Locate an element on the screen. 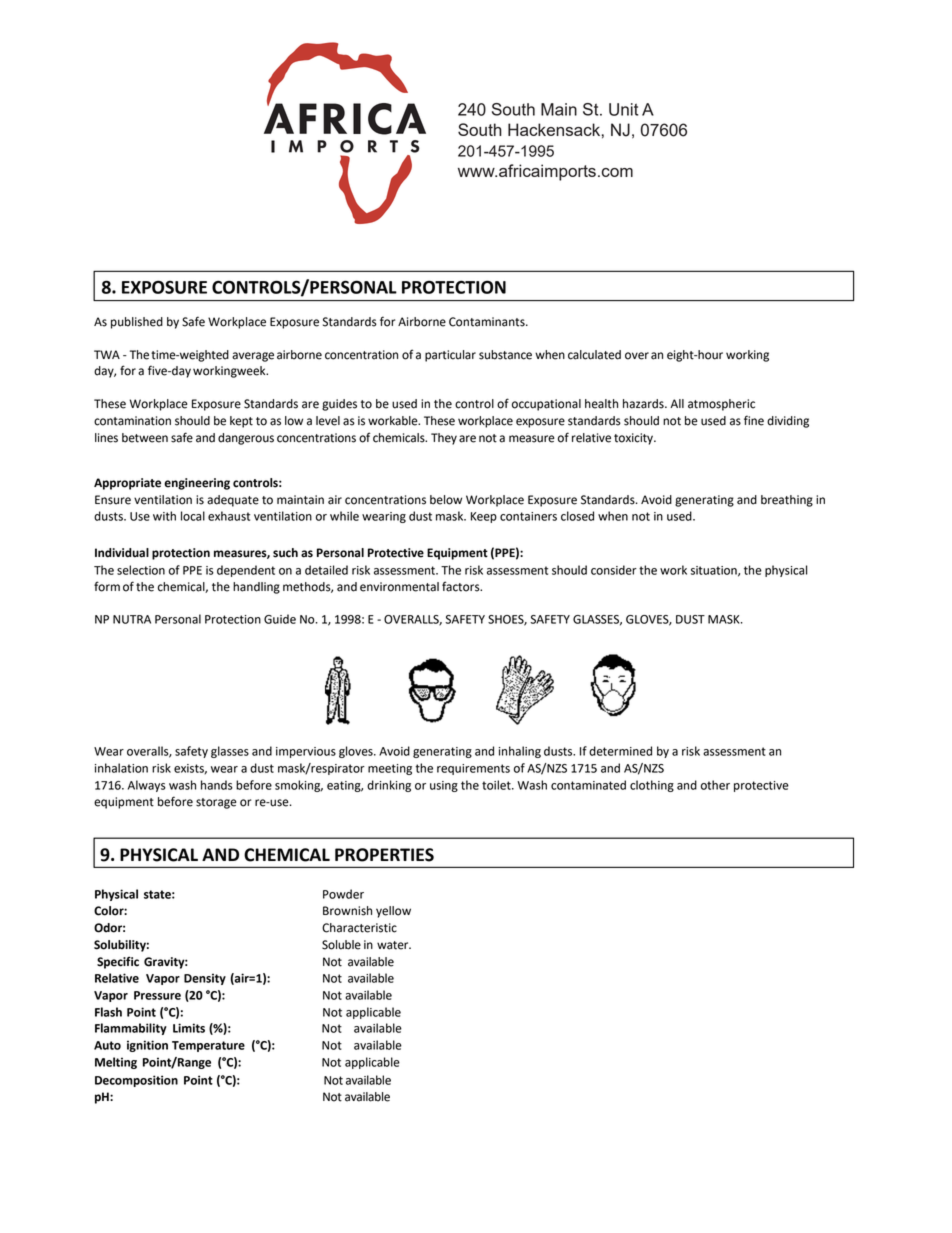 This screenshot has width=952, height=1233. factors is located at coordinates (462, 586).
